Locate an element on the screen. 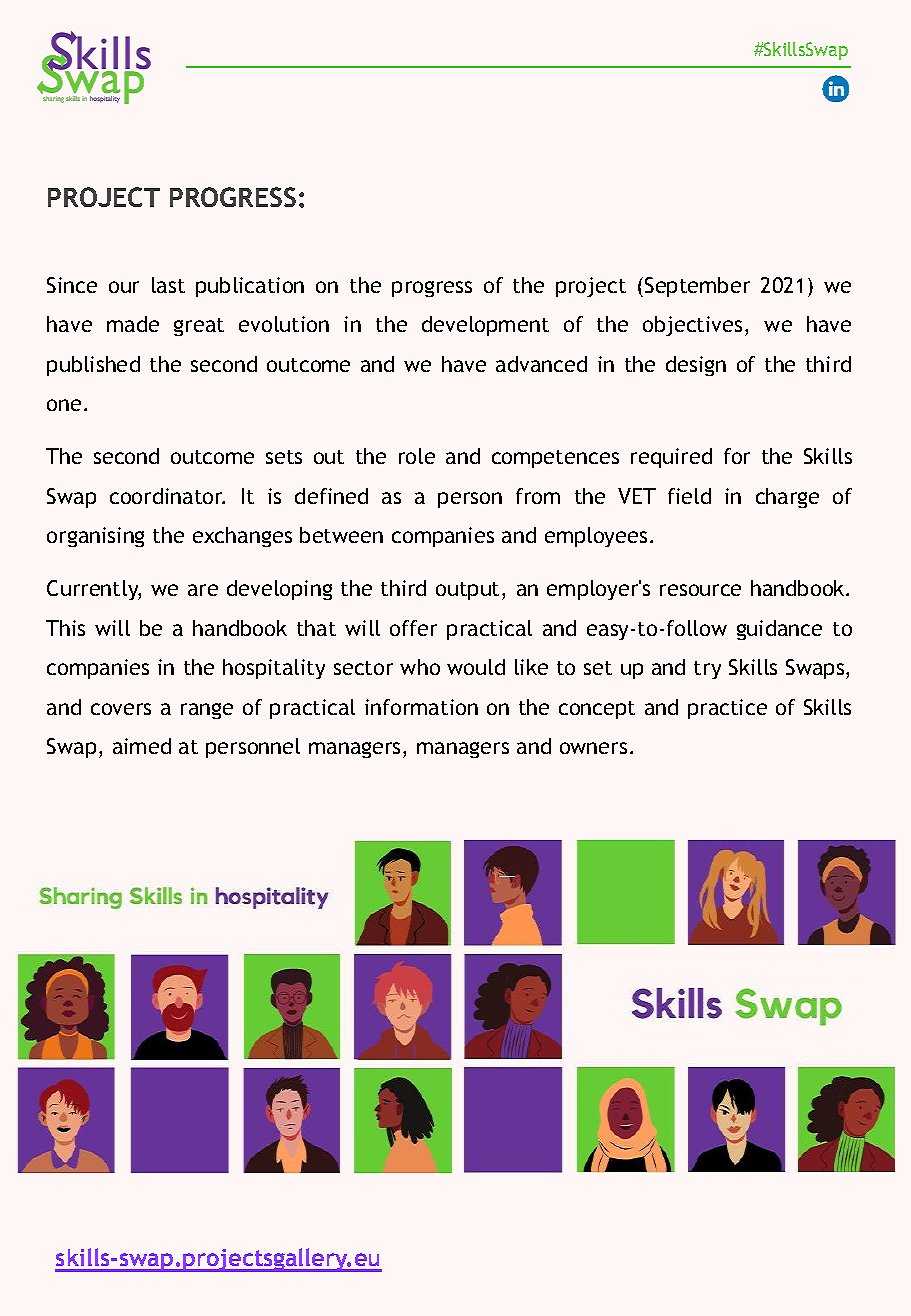 This screenshot has width=911, height=1316. September is located at coordinates (697, 287).
